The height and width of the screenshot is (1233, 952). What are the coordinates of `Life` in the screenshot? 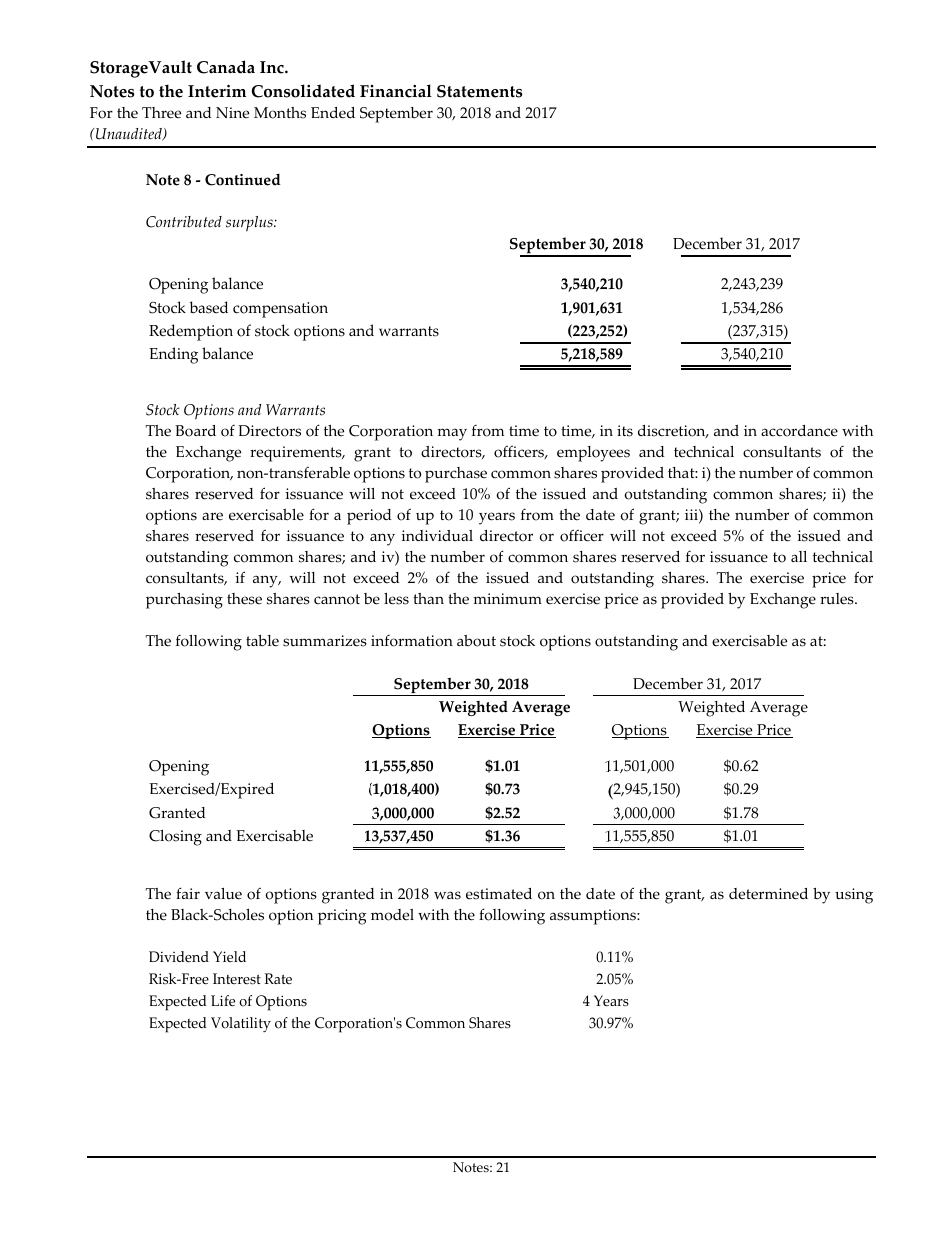 It's located at (223, 1001).
